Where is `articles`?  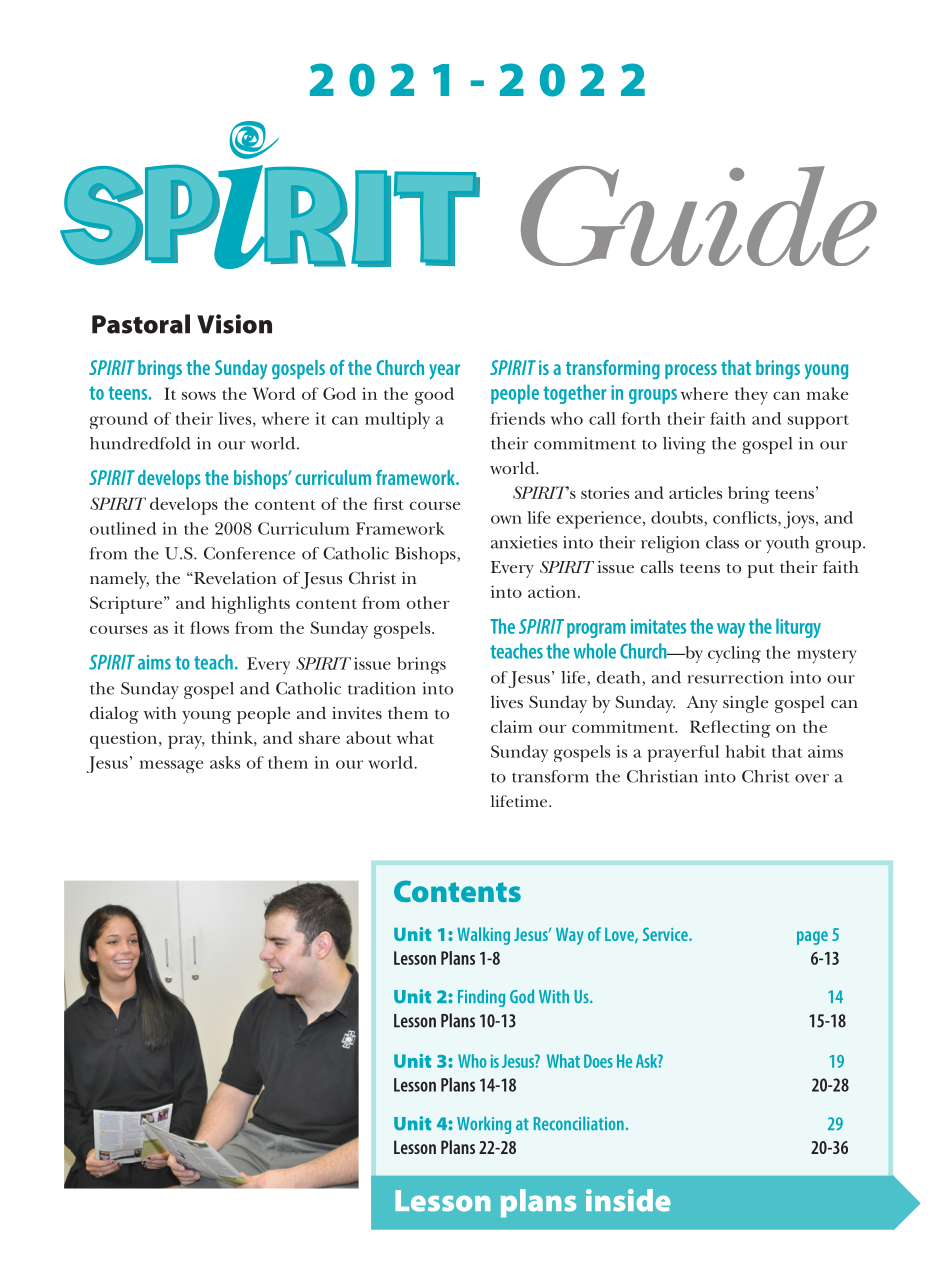 articles is located at coordinates (695, 492).
